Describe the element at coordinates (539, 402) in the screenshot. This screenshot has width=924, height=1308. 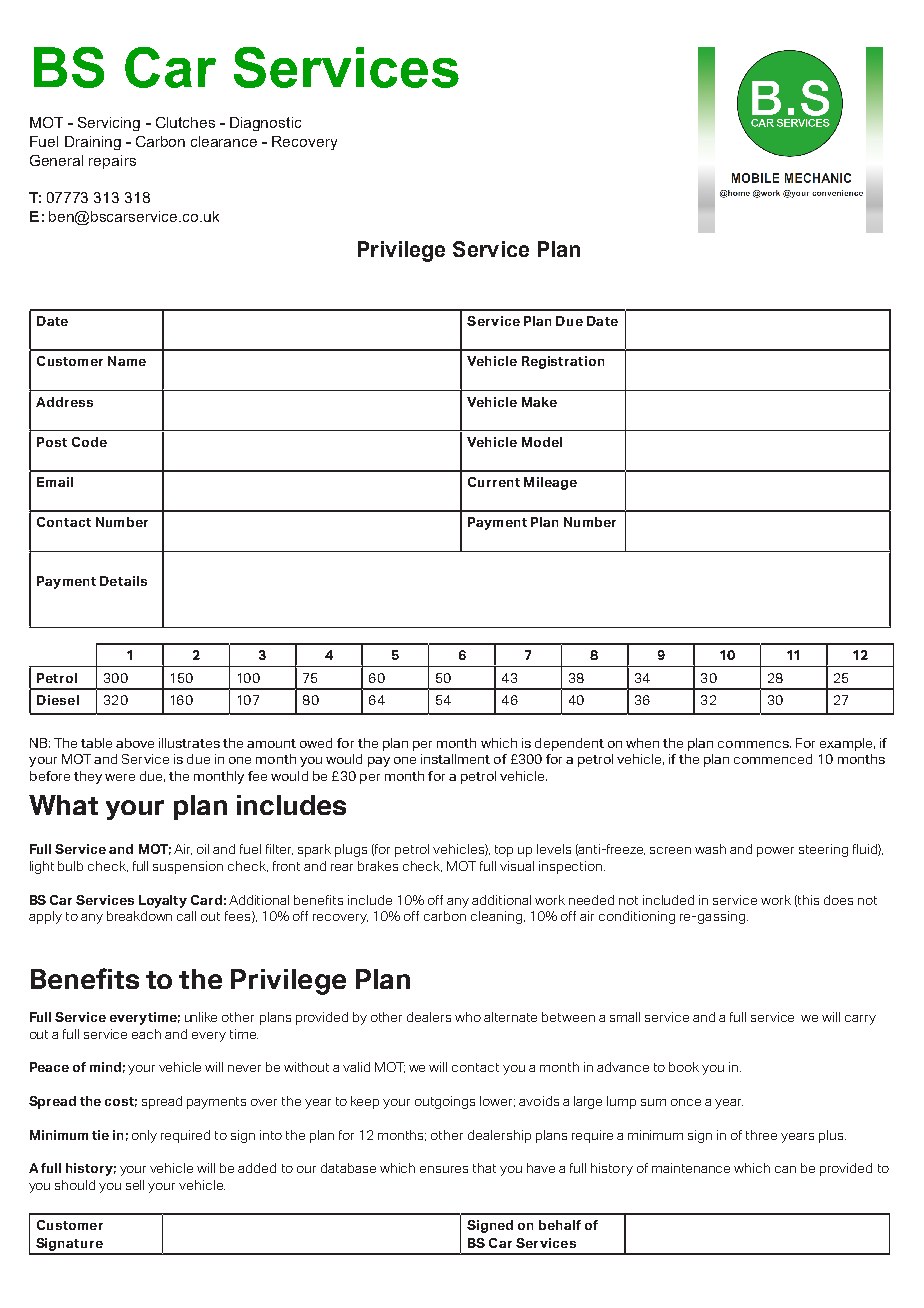
I see `Make` at that location.
